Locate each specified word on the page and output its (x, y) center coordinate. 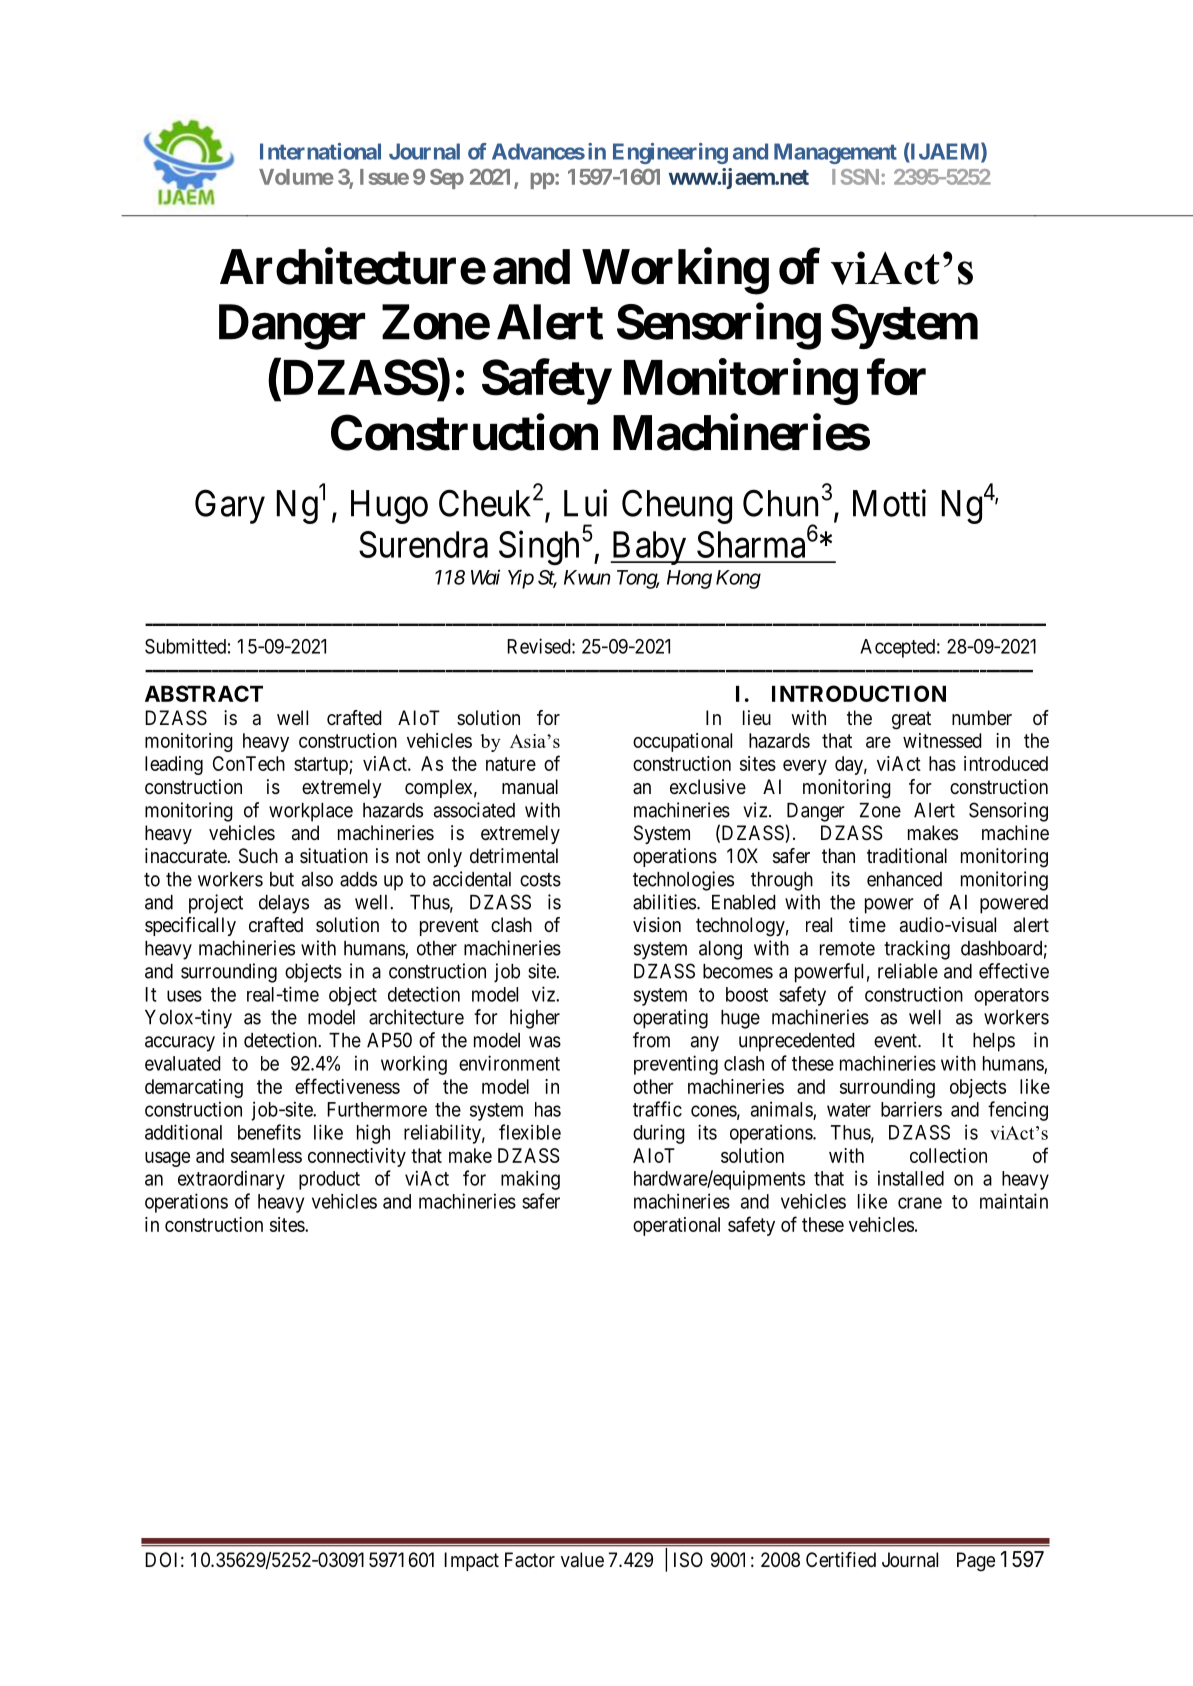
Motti (889, 503)
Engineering (670, 153)
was (545, 1042)
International (320, 151)
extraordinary (231, 1180)
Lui (585, 503)
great (911, 720)
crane (920, 1203)
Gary (230, 506)
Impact (471, 1561)
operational (676, 1226)
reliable (908, 971)
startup (322, 766)
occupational (682, 742)
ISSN (857, 177)
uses (184, 996)
